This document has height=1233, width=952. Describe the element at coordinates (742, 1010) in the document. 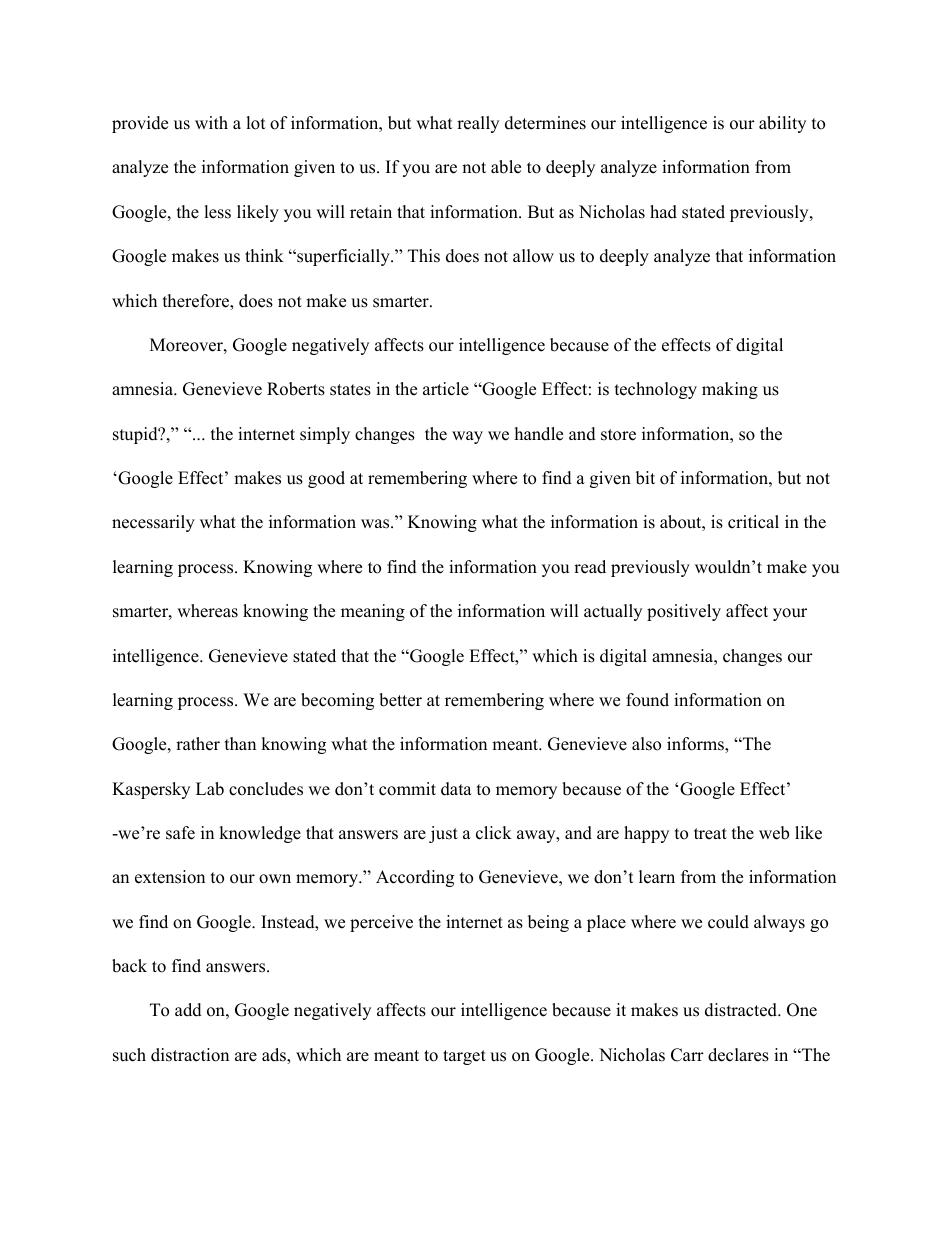

I see `distracted` at that location.
